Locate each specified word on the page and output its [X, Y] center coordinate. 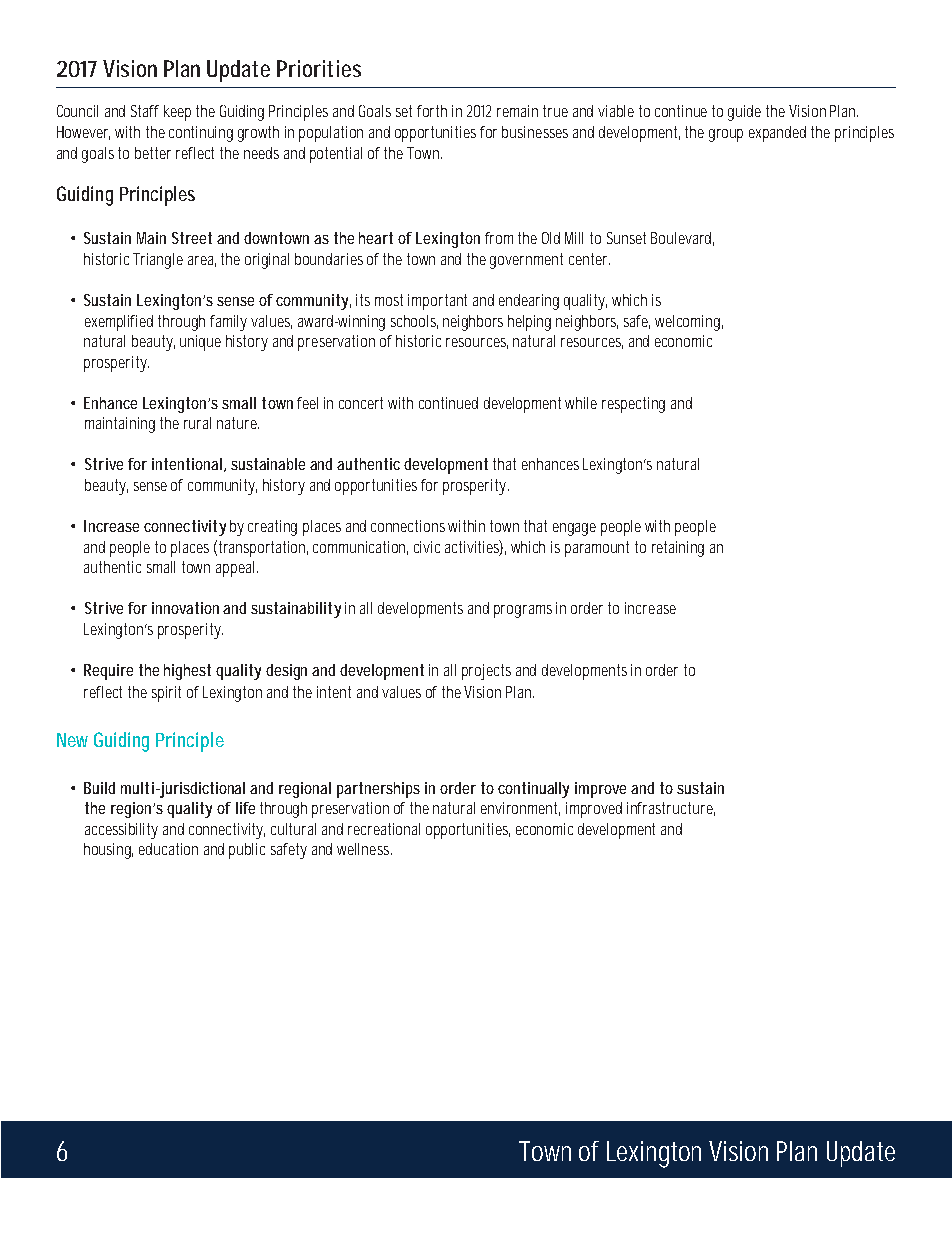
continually [533, 790]
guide [744, 113]
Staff [145, 111]
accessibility [121, 831]
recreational [384, 829]
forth [432, 111]
